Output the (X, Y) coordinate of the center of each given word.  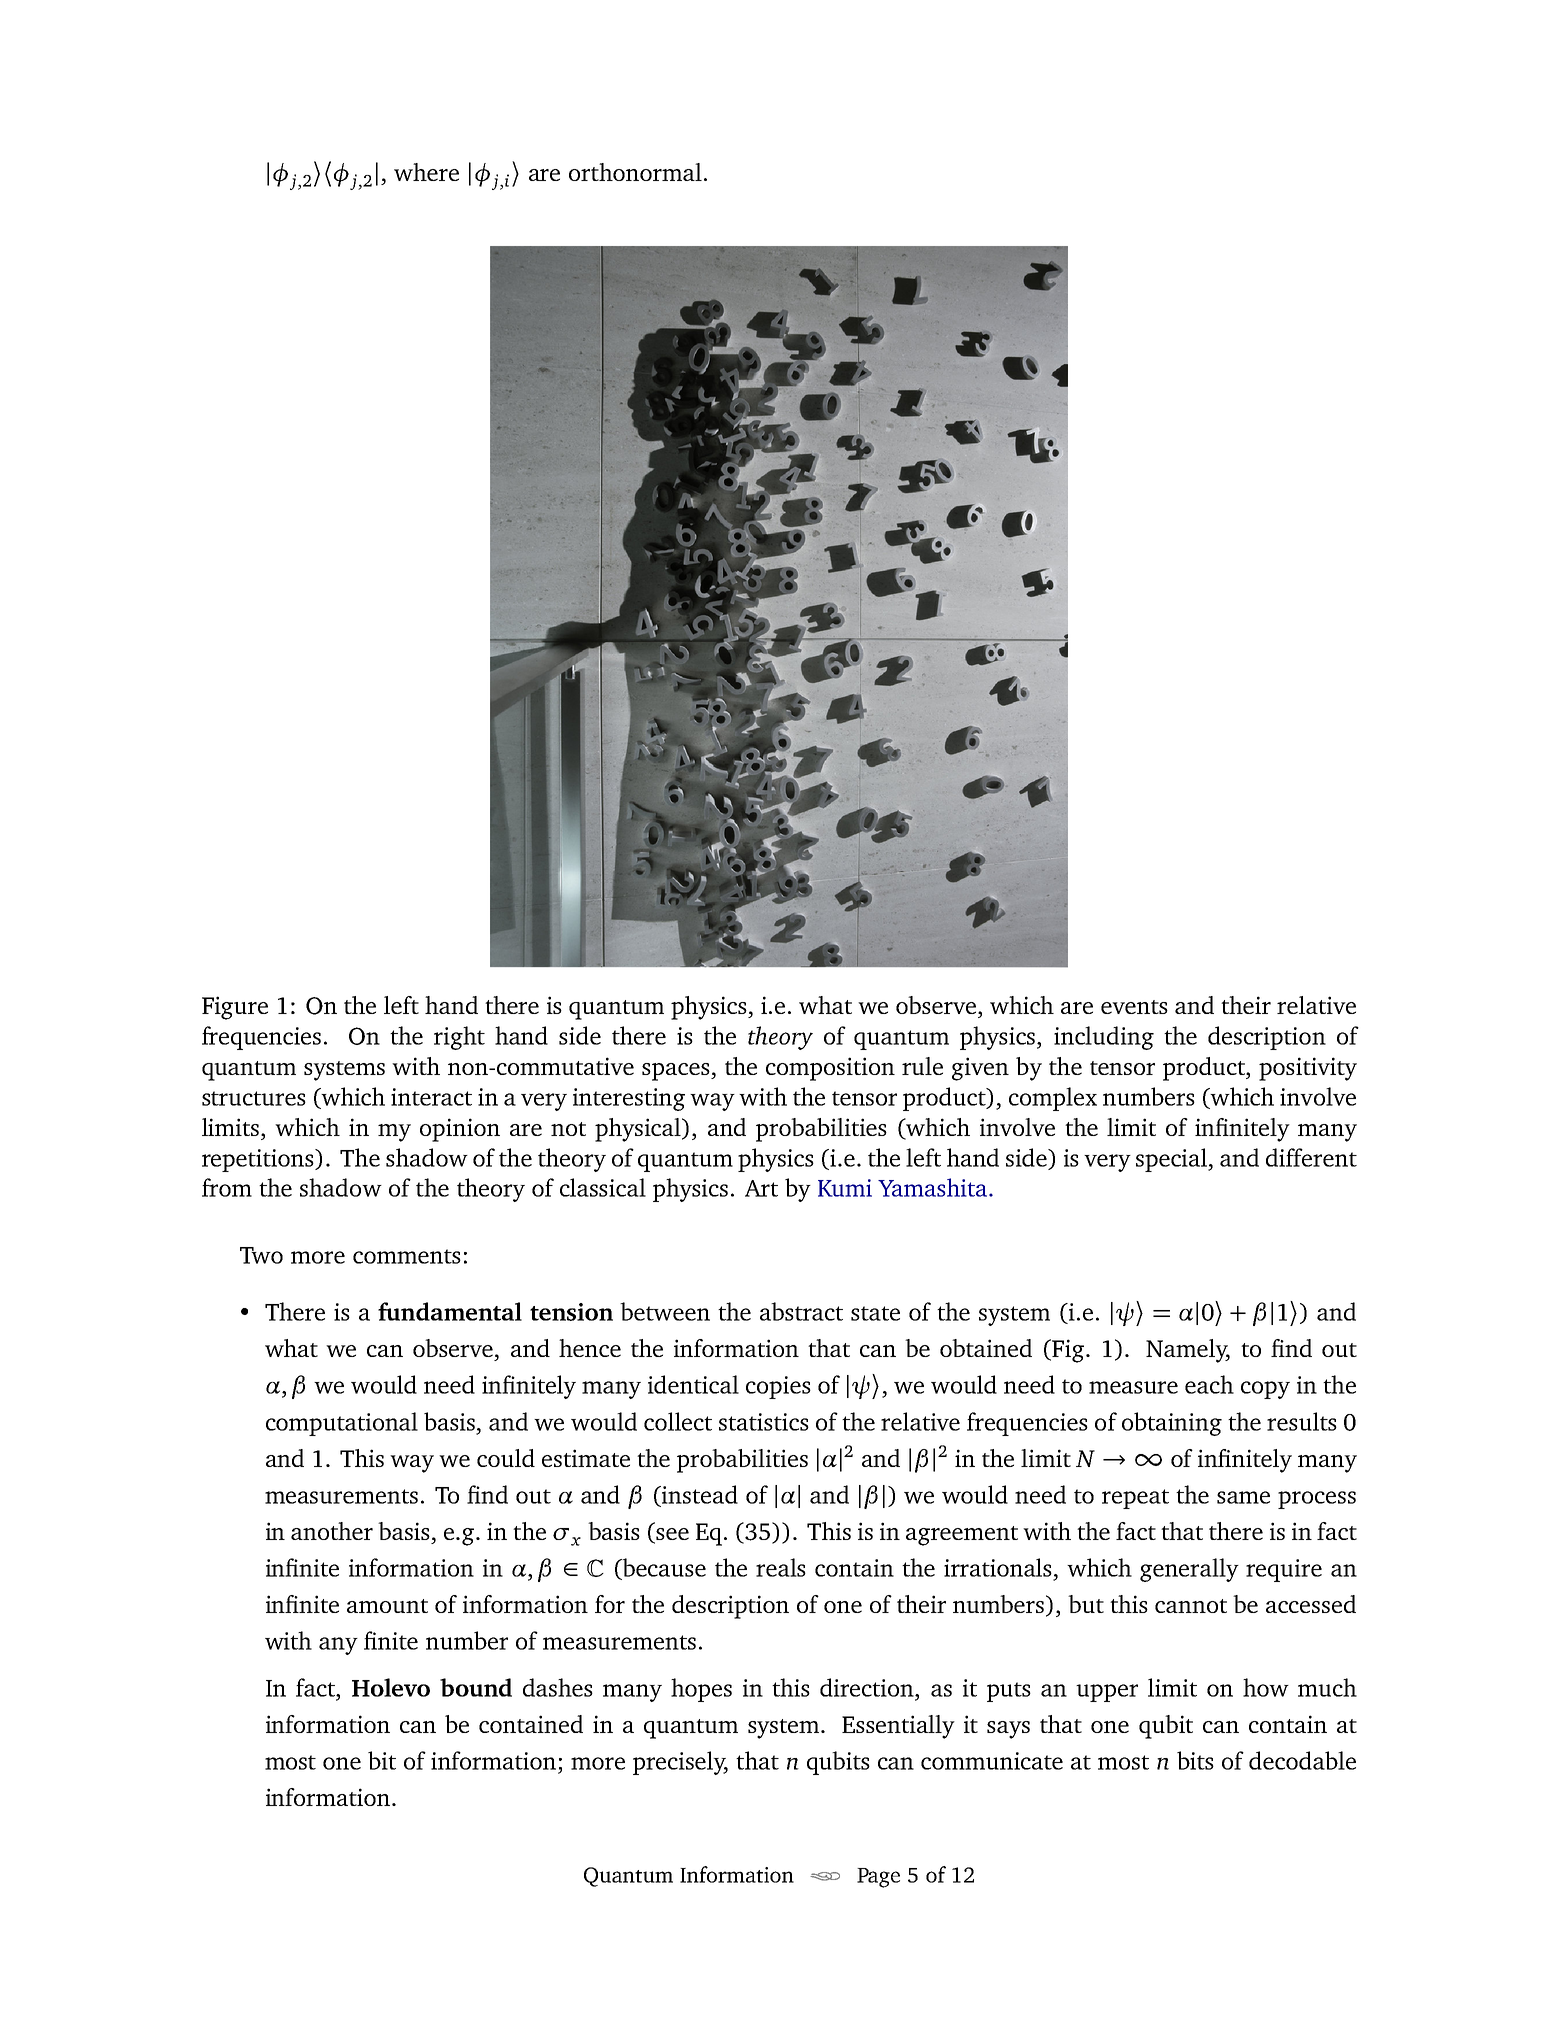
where (426, 172)
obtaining (1172, 1424)
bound (476, 1687)
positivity (1308, 1069)
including (1104, 1038)
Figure (235, 1008)
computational (342, 1424)
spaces (677, 1072)
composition (830, 1069)
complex (1053, 1099)
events (1134, 1007)
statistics (764, 1422)
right (459, 1038)
